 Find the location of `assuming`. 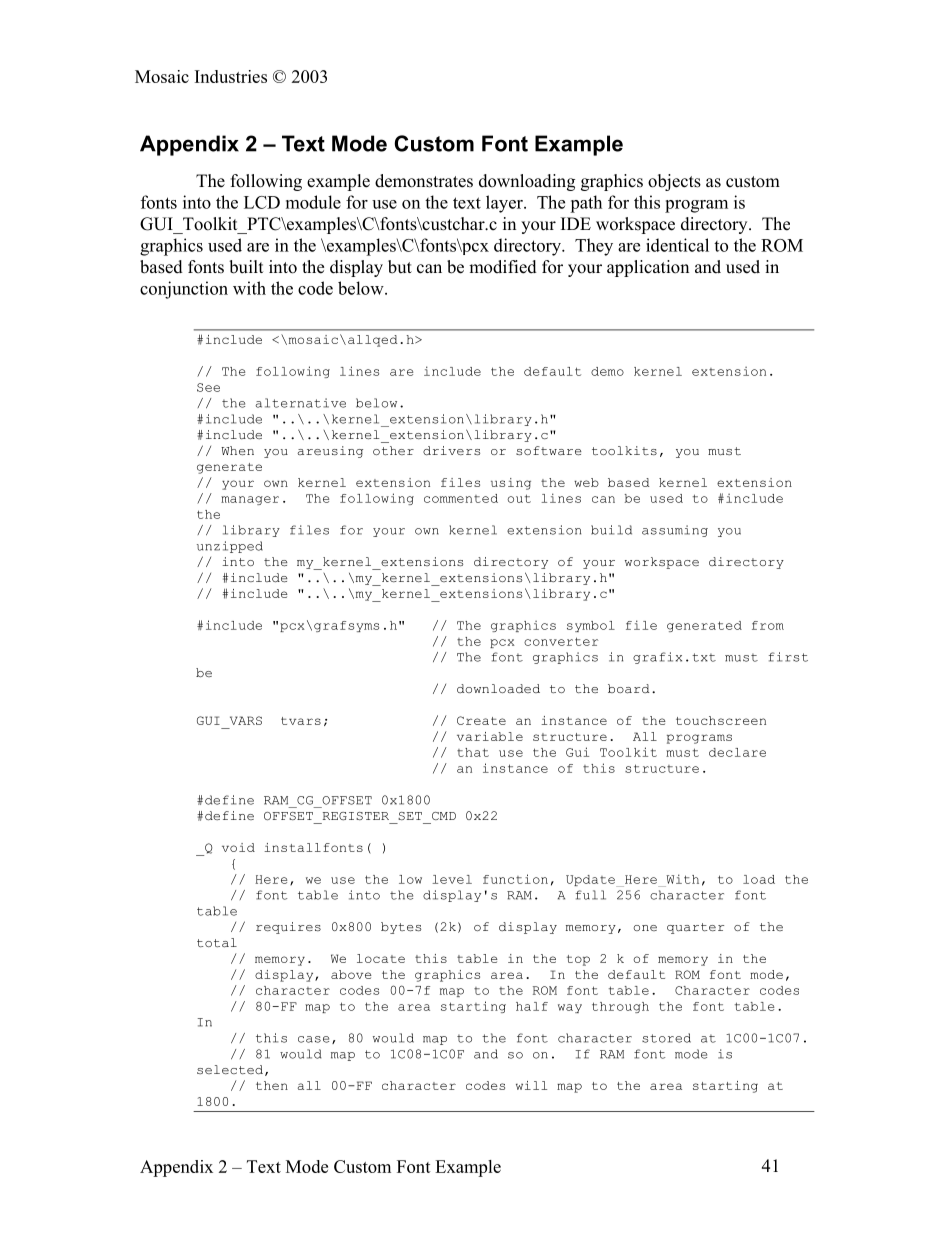

assuming is located at coordinates (675, 531).
